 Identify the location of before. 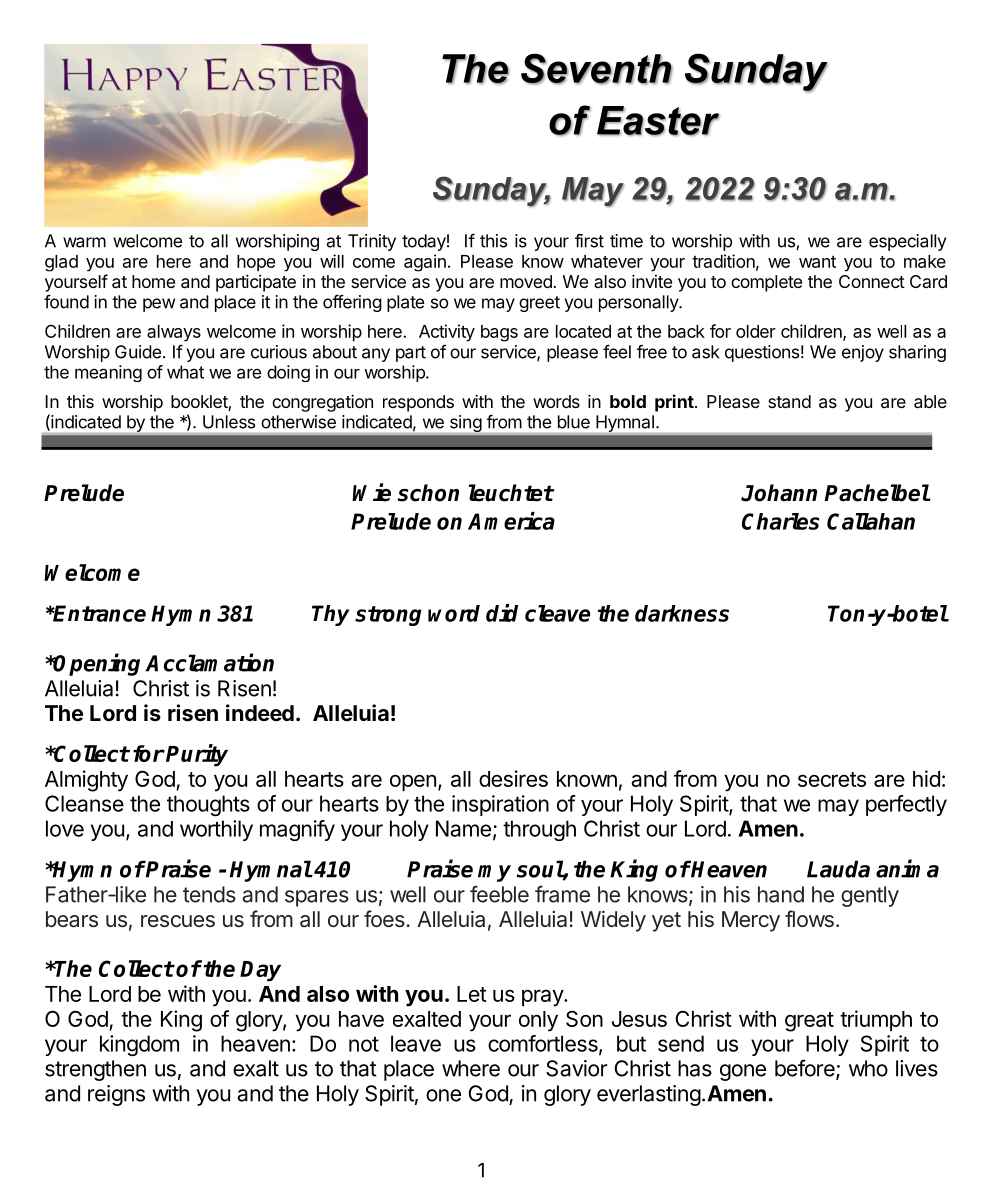
(806, 1069).
